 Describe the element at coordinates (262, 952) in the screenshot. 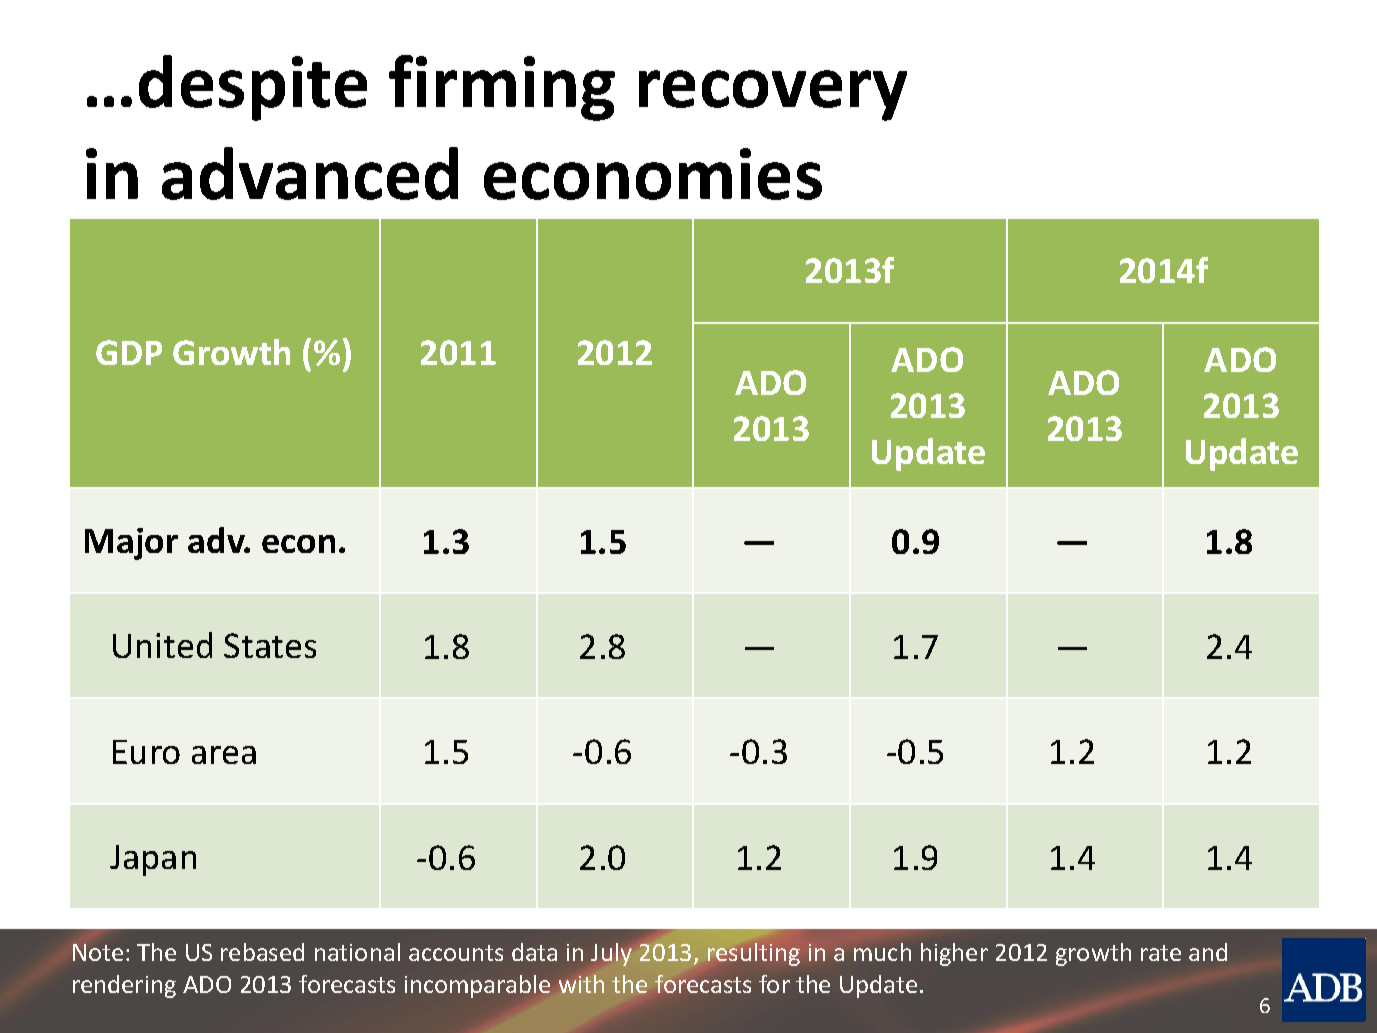

I see `rebased` at that location.
